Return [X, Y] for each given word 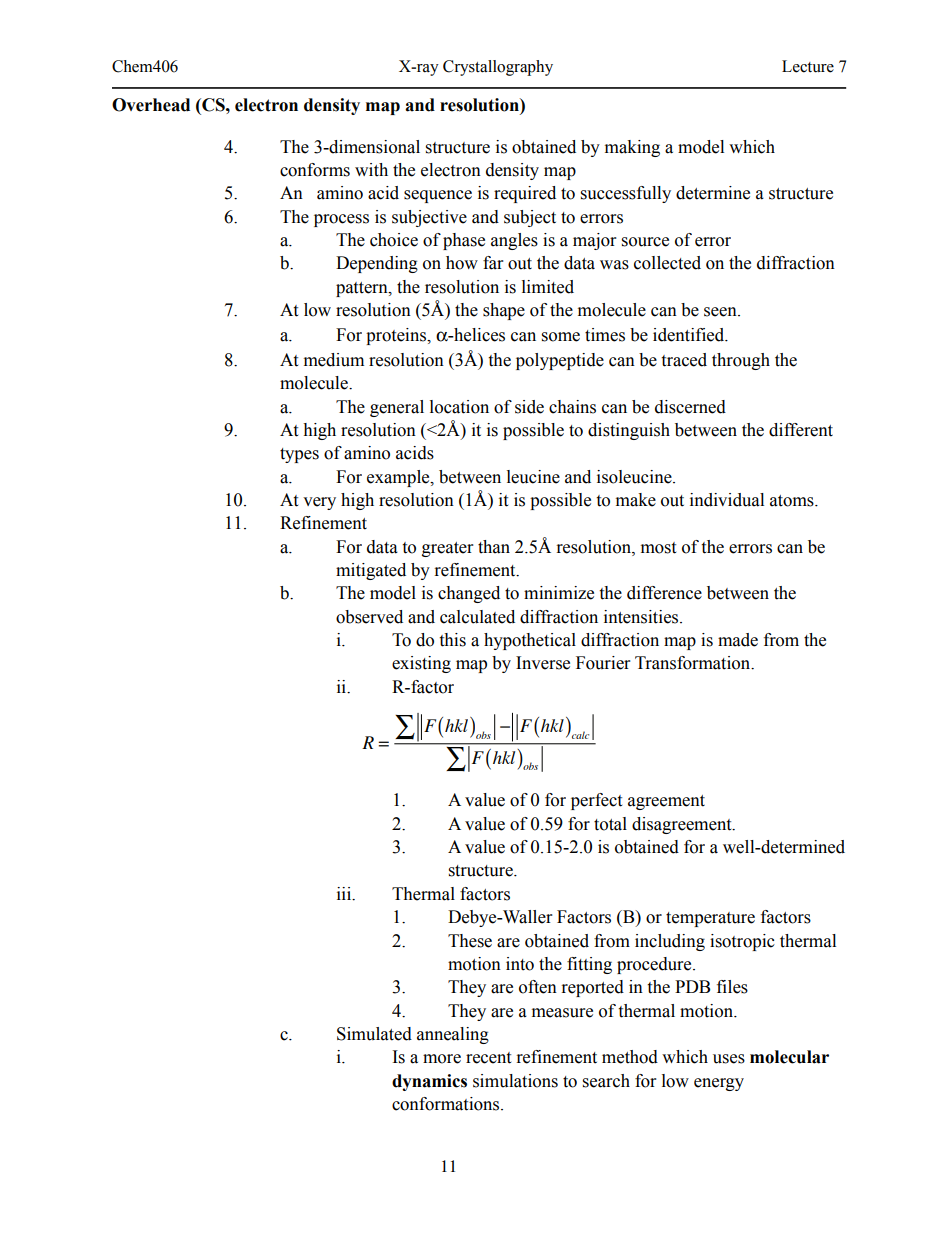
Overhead [151, 105]
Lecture [808, 66]
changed [469, 594]
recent [488, 1058]
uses [729, 1059]
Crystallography [498, 68]
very [319, 503]
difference [664, 593]
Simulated [374, 1034]
